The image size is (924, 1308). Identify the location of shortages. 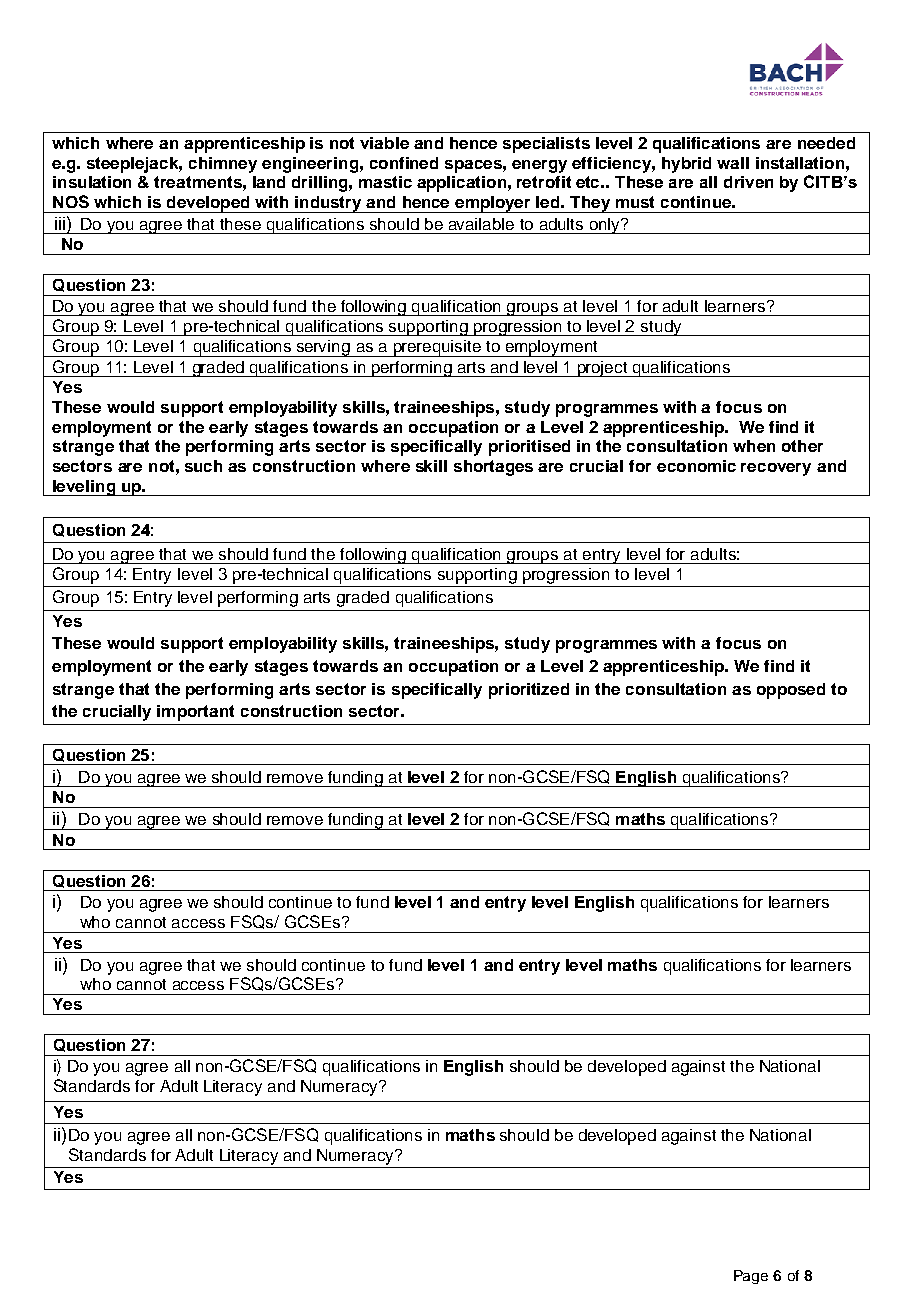
(493, 468).
